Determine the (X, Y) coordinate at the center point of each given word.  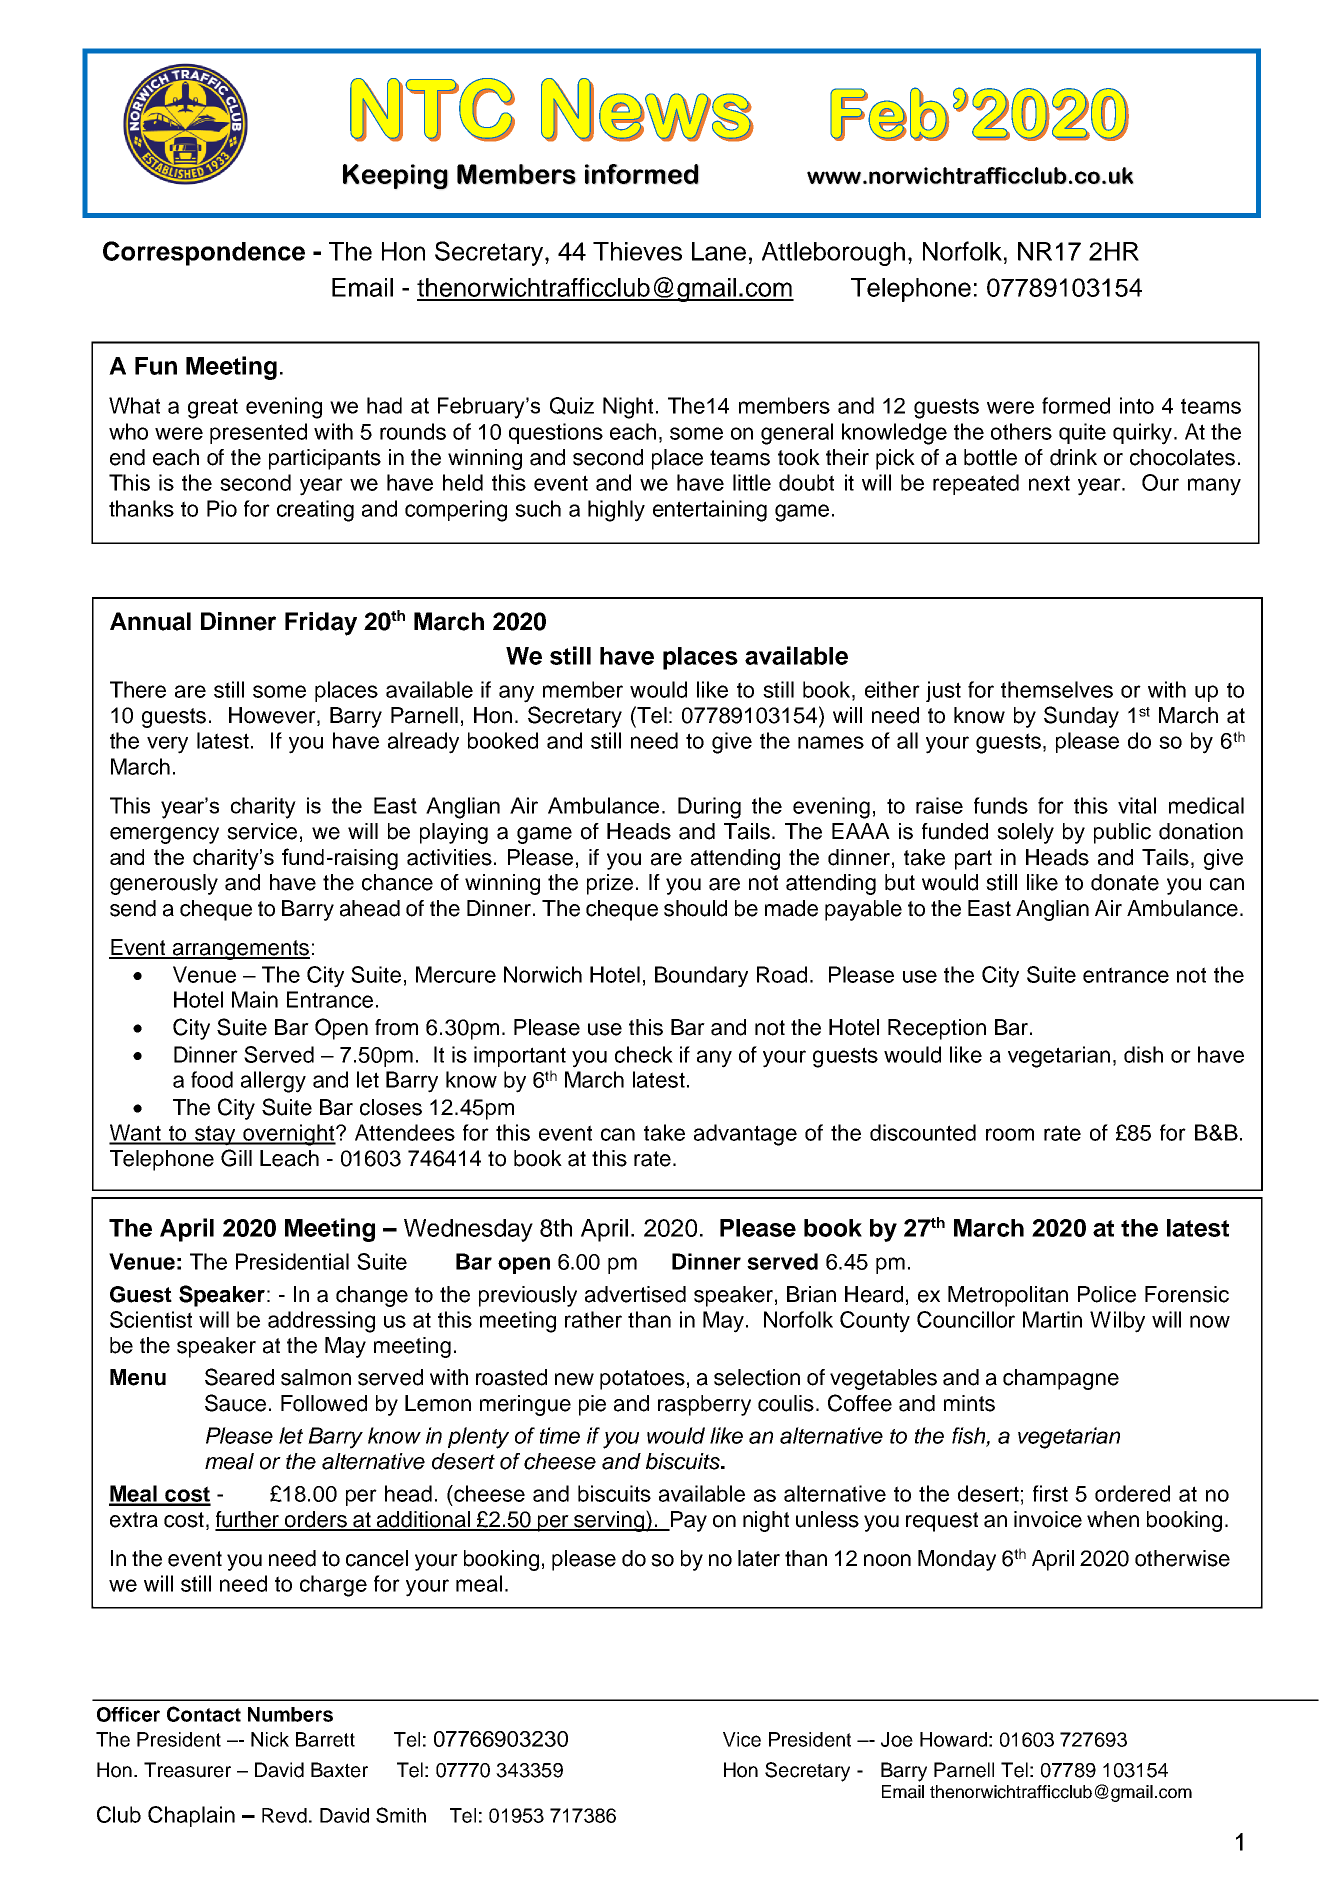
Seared (239, 1377)
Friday (321, 624)
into (1137, 405)
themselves (1057, 689)
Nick (270, 1739)
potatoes (642, 1380)
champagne (1061, 1379)
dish (1143, 1054)
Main (255, 999)
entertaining (710, 511)
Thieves (637, 251)
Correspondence (204, 253)
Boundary (701, 977)
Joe (897, 1739)
